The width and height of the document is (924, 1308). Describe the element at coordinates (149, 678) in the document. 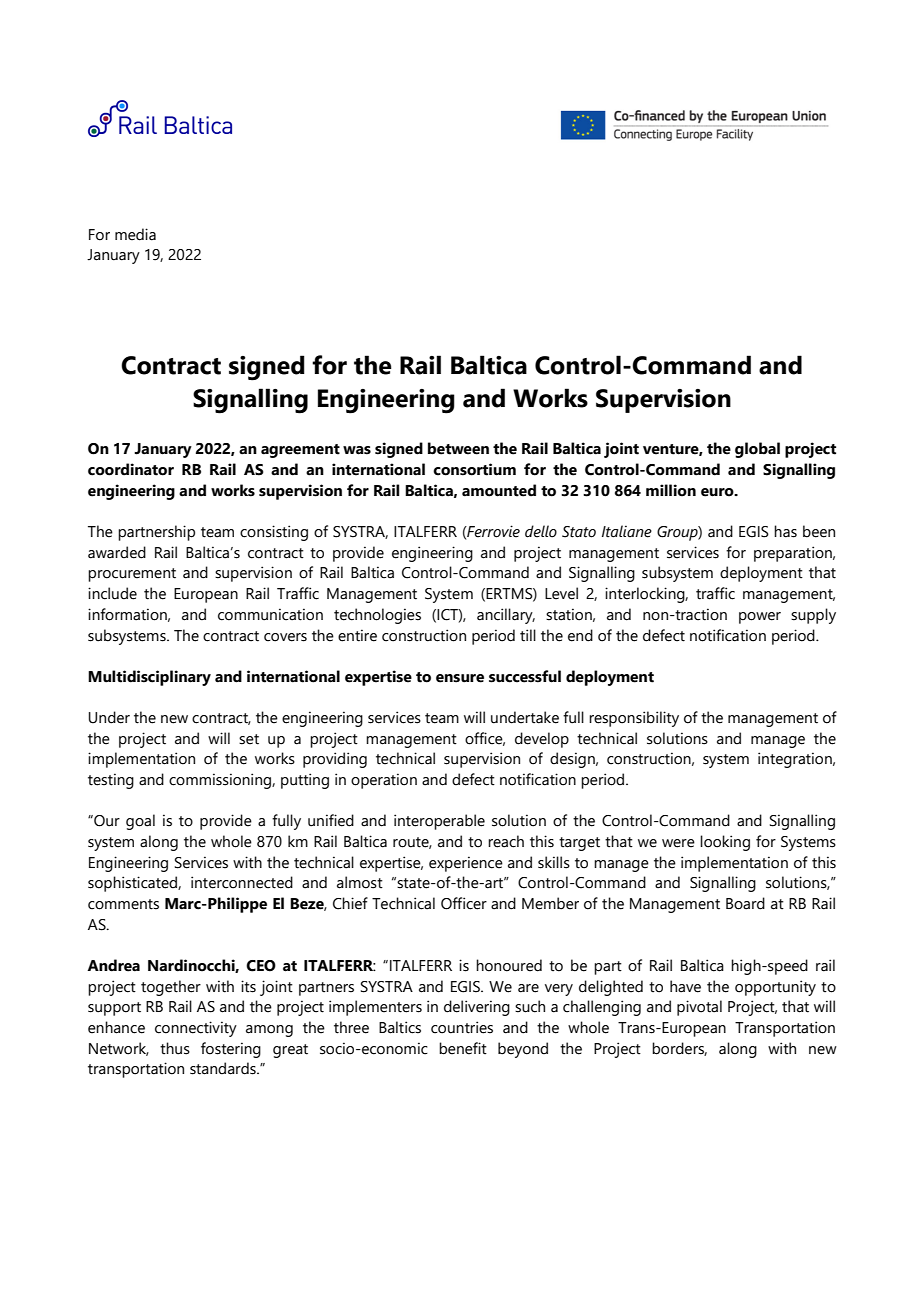

I see `Multidisciplinary` at that location.
